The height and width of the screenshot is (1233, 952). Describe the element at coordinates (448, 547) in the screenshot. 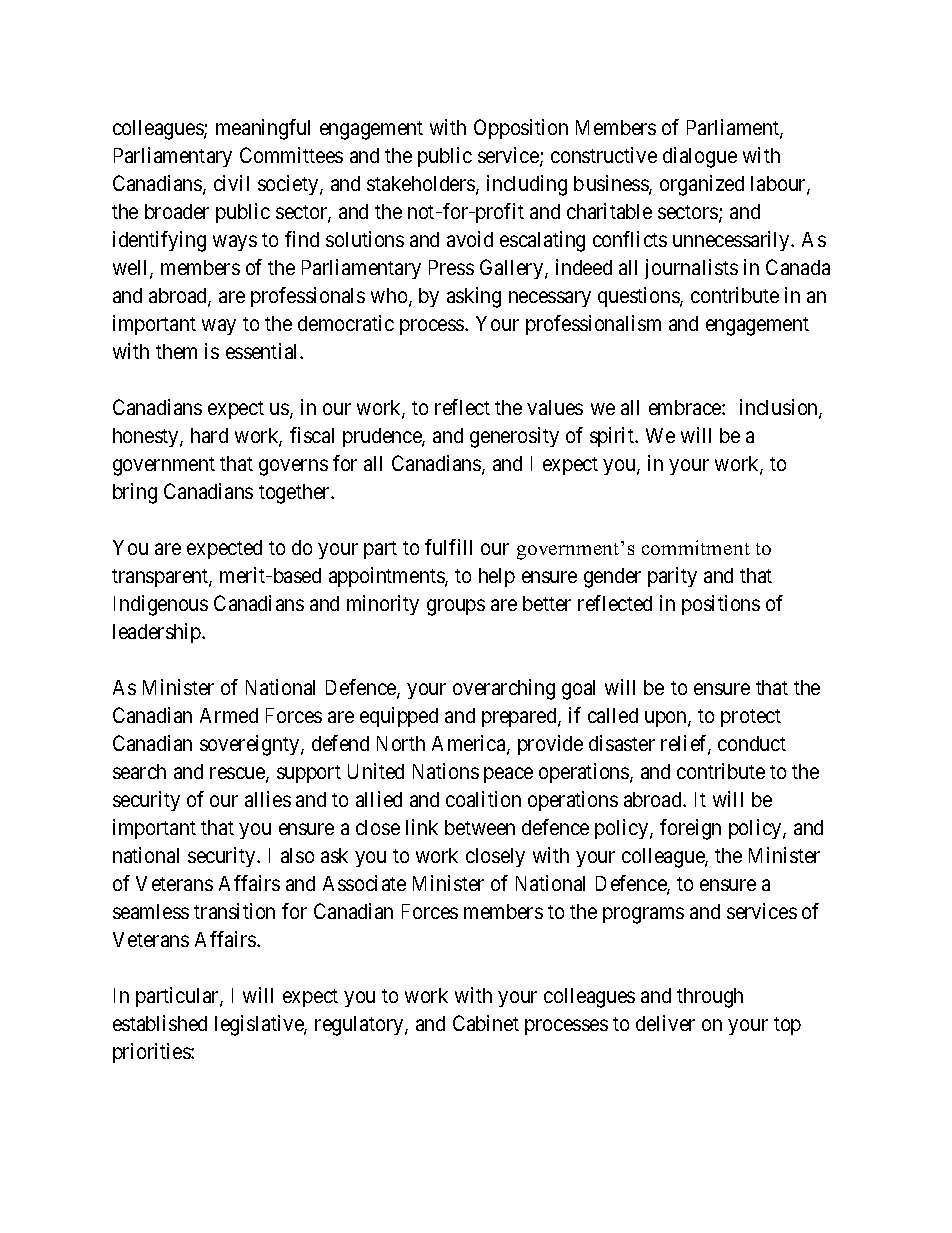

I see `fulfill` at that location.
